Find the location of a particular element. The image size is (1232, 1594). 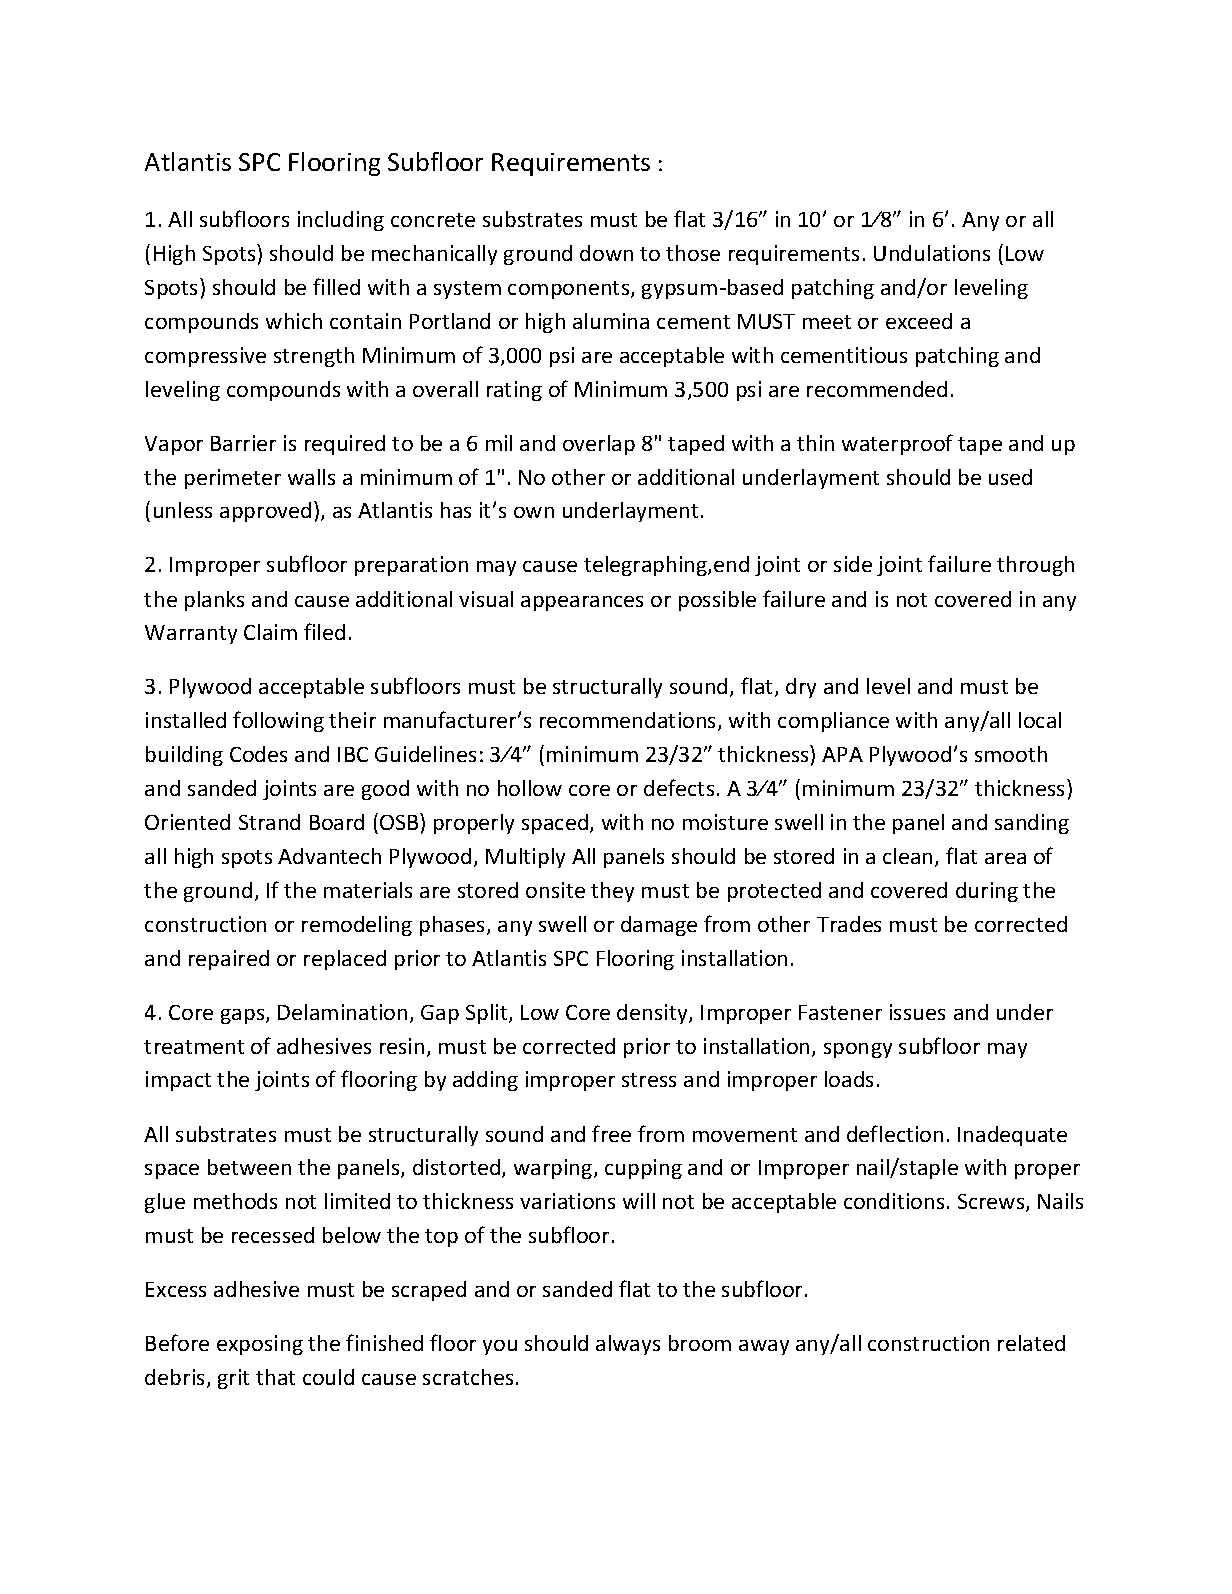

exposing is located at coordinates (260, 1345).
